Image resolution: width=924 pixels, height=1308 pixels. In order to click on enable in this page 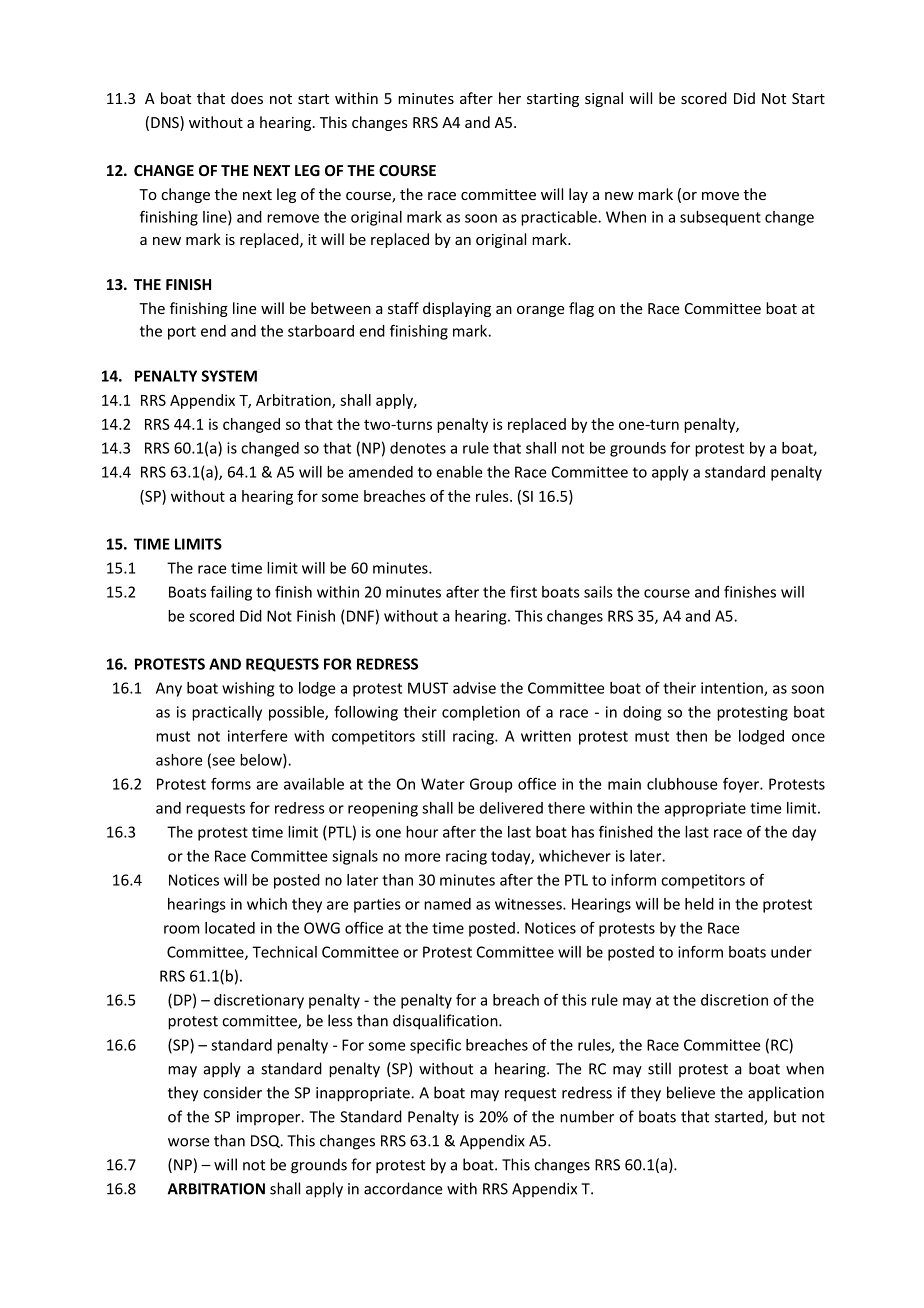, I will do `click(459, 472)`.
